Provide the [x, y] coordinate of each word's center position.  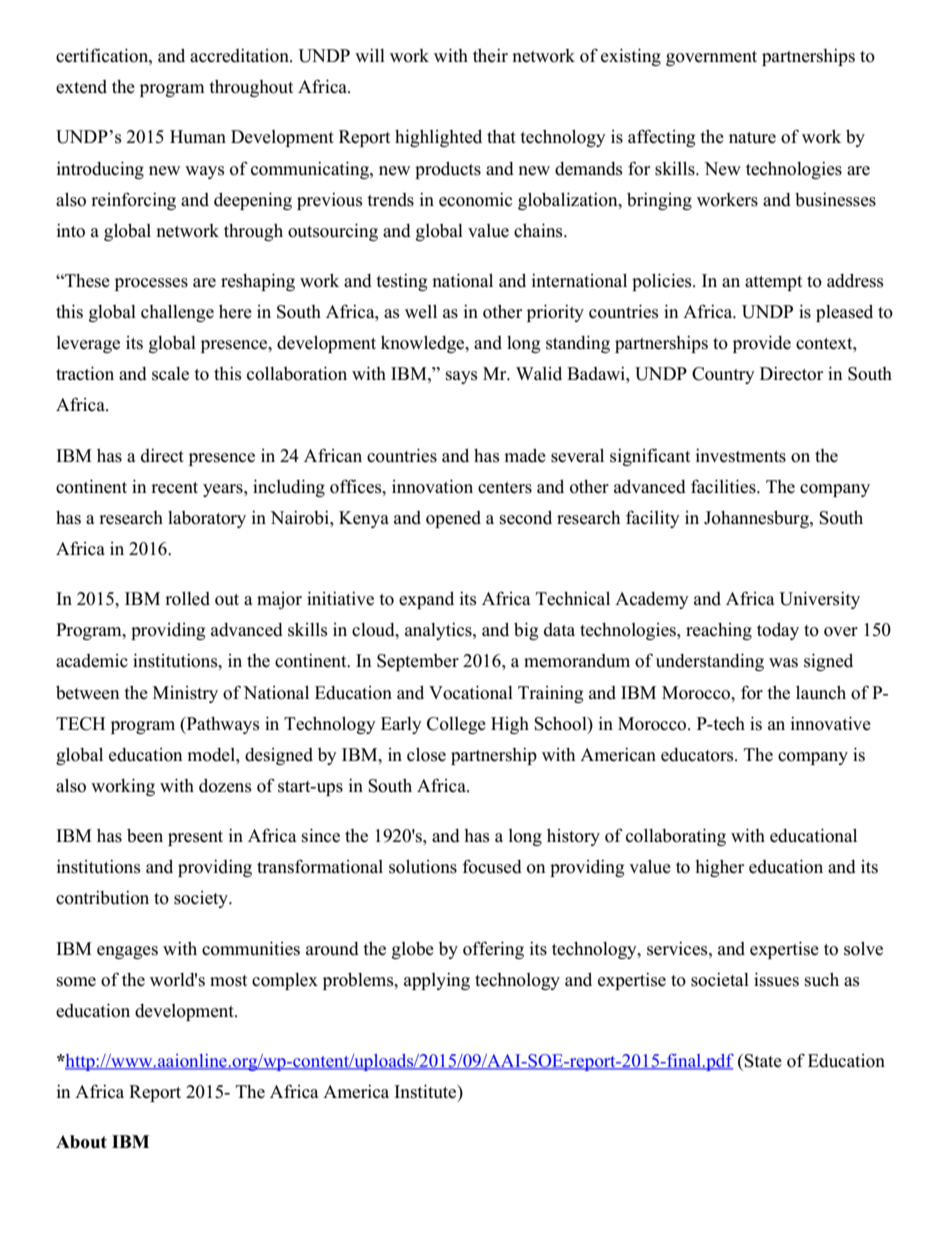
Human [198, 137]
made [525, 455]
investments [741, 455]
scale [170, 374]
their [490, 55]
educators [698, 755]
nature [752, 138]
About [81, 1142]
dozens [225, 785]
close [426, 754]
